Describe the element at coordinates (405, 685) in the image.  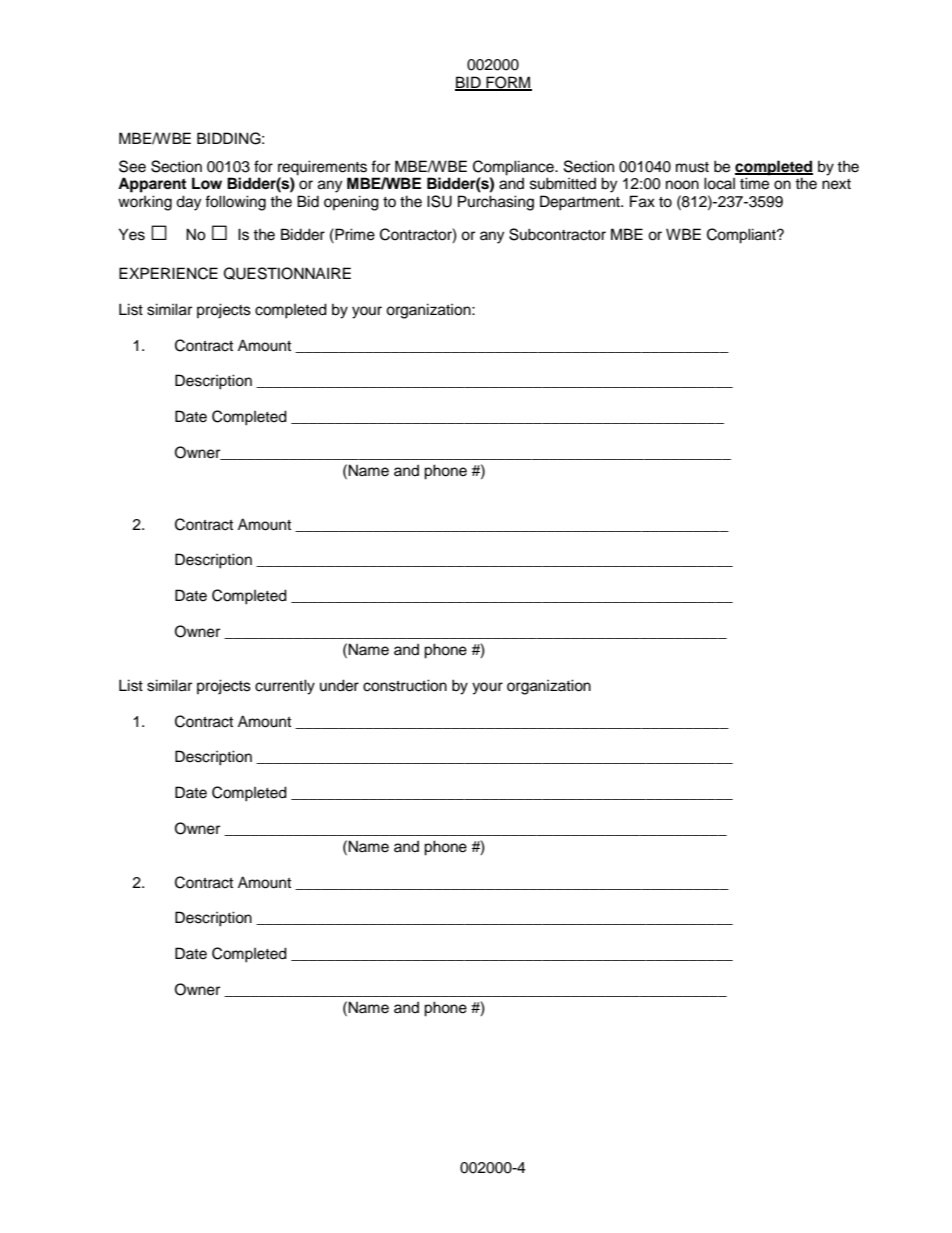
I see `construction` at that location.
